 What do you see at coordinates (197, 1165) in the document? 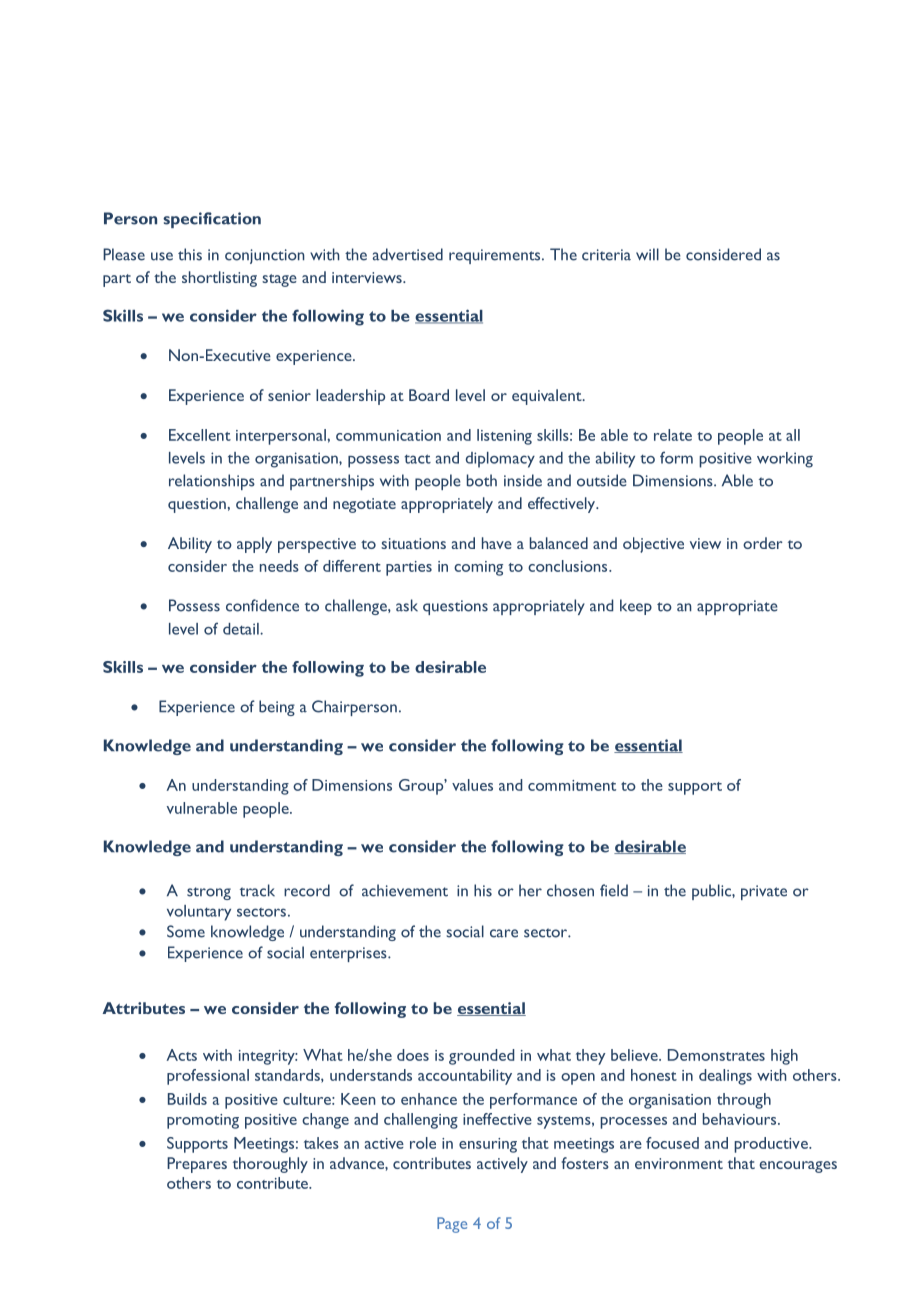
I see `Prepares` at bounding box center [197, 1165].
